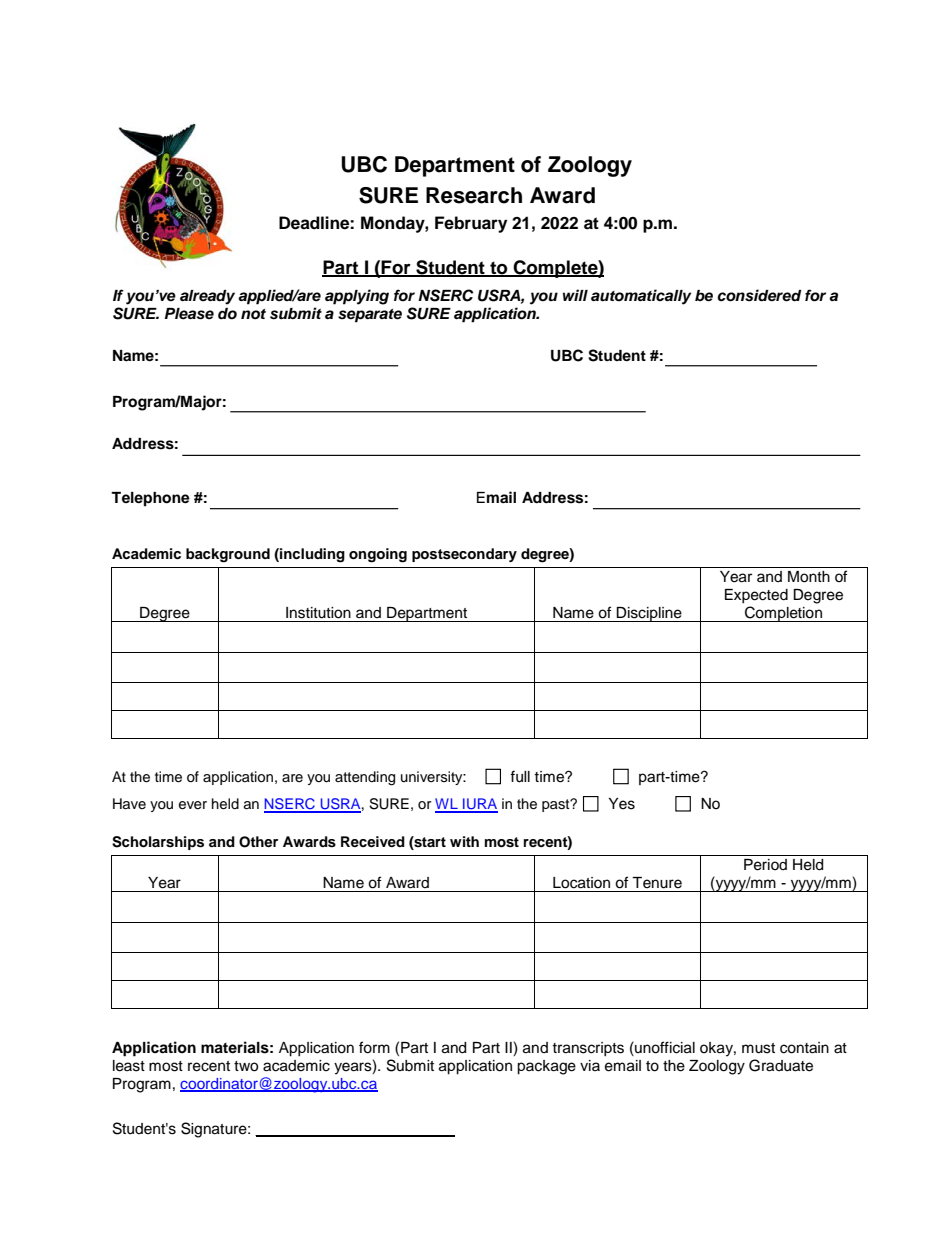 This page has height=1233, width=952. What do you see at coordinates (464, 555) in the page?
I see `postsecondary` at bounding box center [464, 555].
